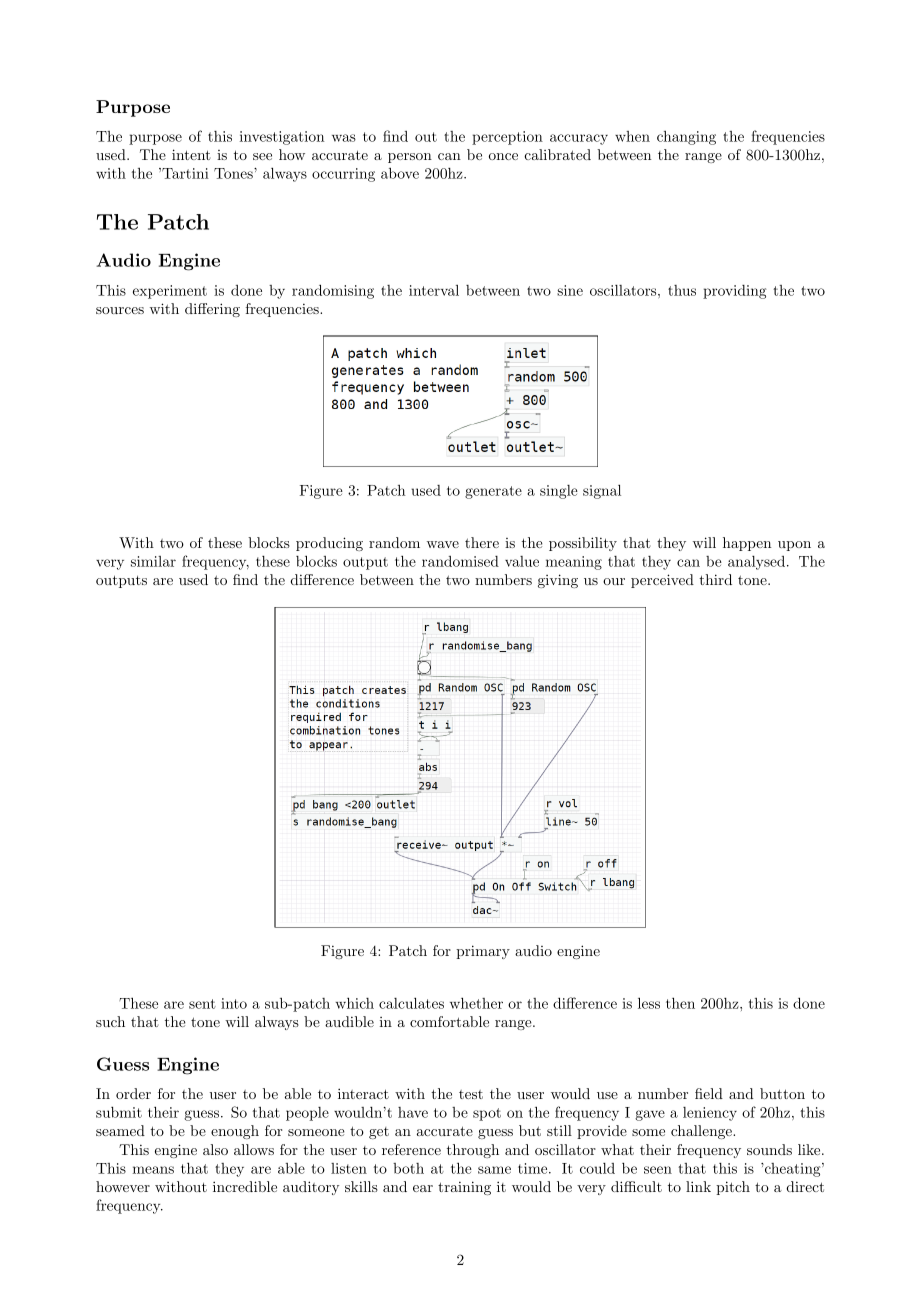 The width and height of the document is (924, 1308). What do you see at coordinates (153, 561) in the document?
I see `similar` at bounding box center [153, 561].
